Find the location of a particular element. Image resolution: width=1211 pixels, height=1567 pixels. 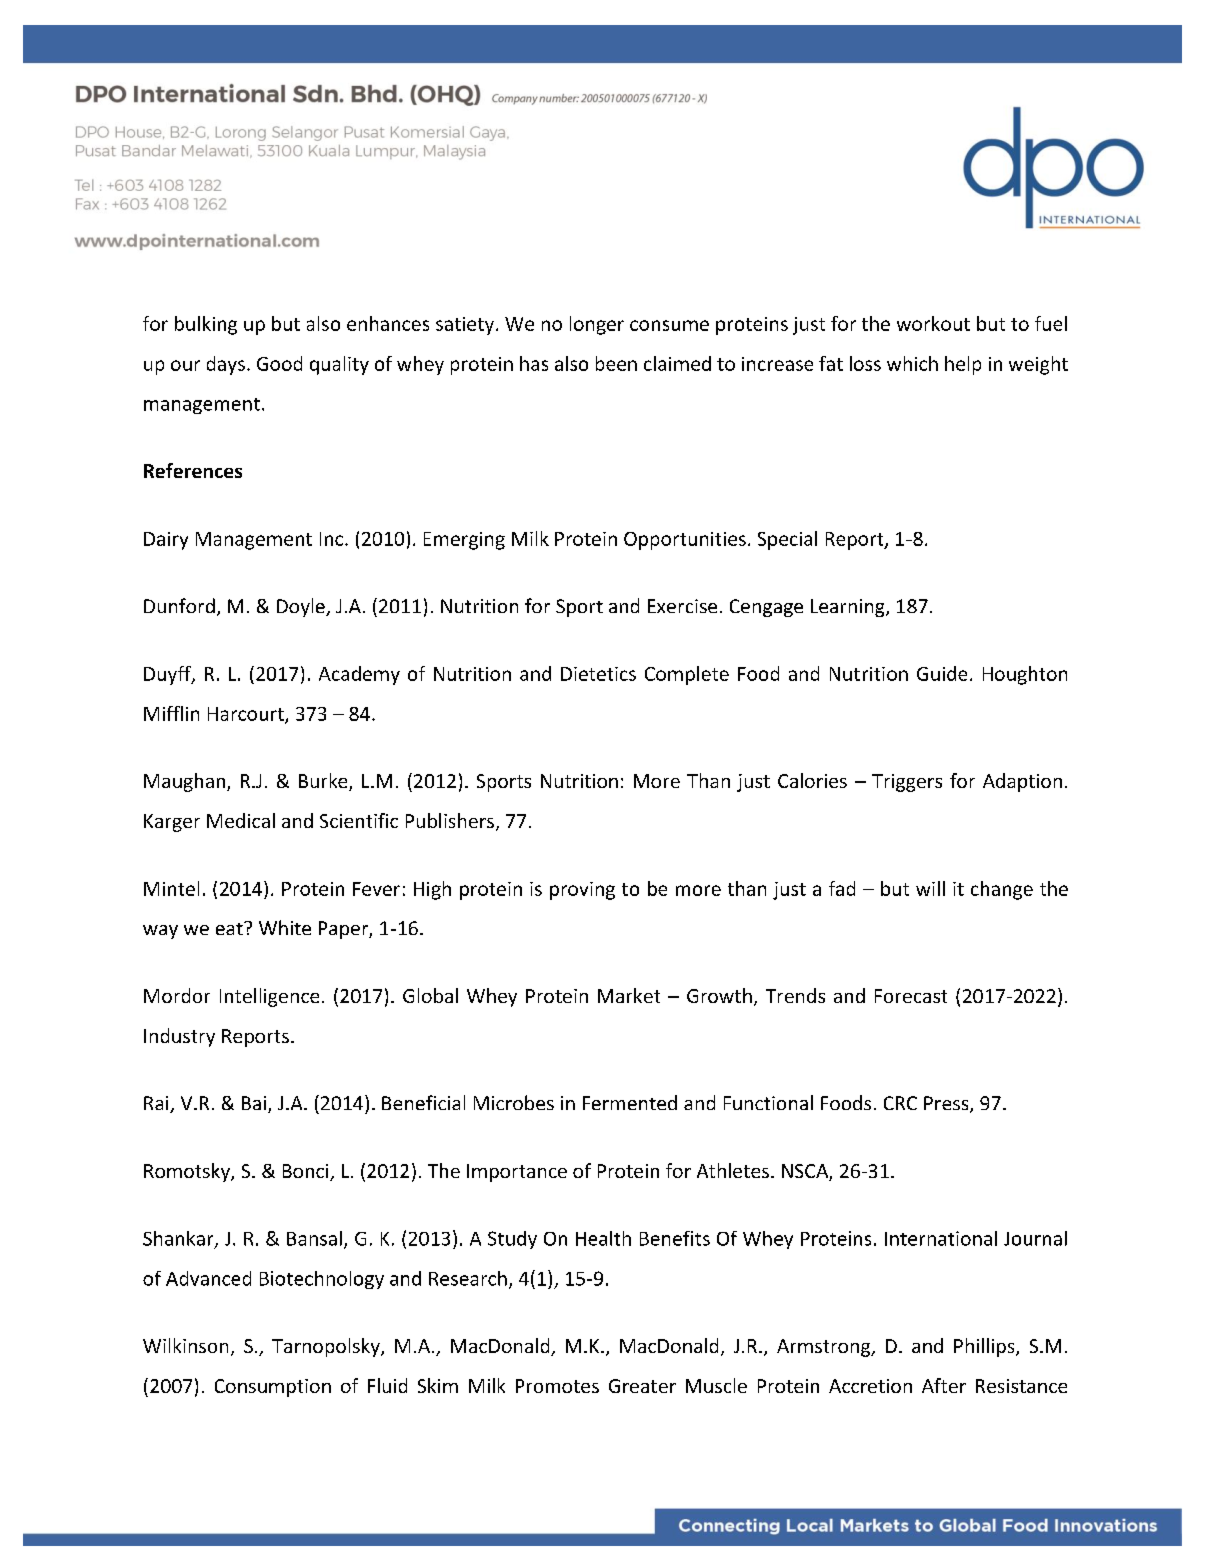

Consumption is located at coordinates (273, 1388).
